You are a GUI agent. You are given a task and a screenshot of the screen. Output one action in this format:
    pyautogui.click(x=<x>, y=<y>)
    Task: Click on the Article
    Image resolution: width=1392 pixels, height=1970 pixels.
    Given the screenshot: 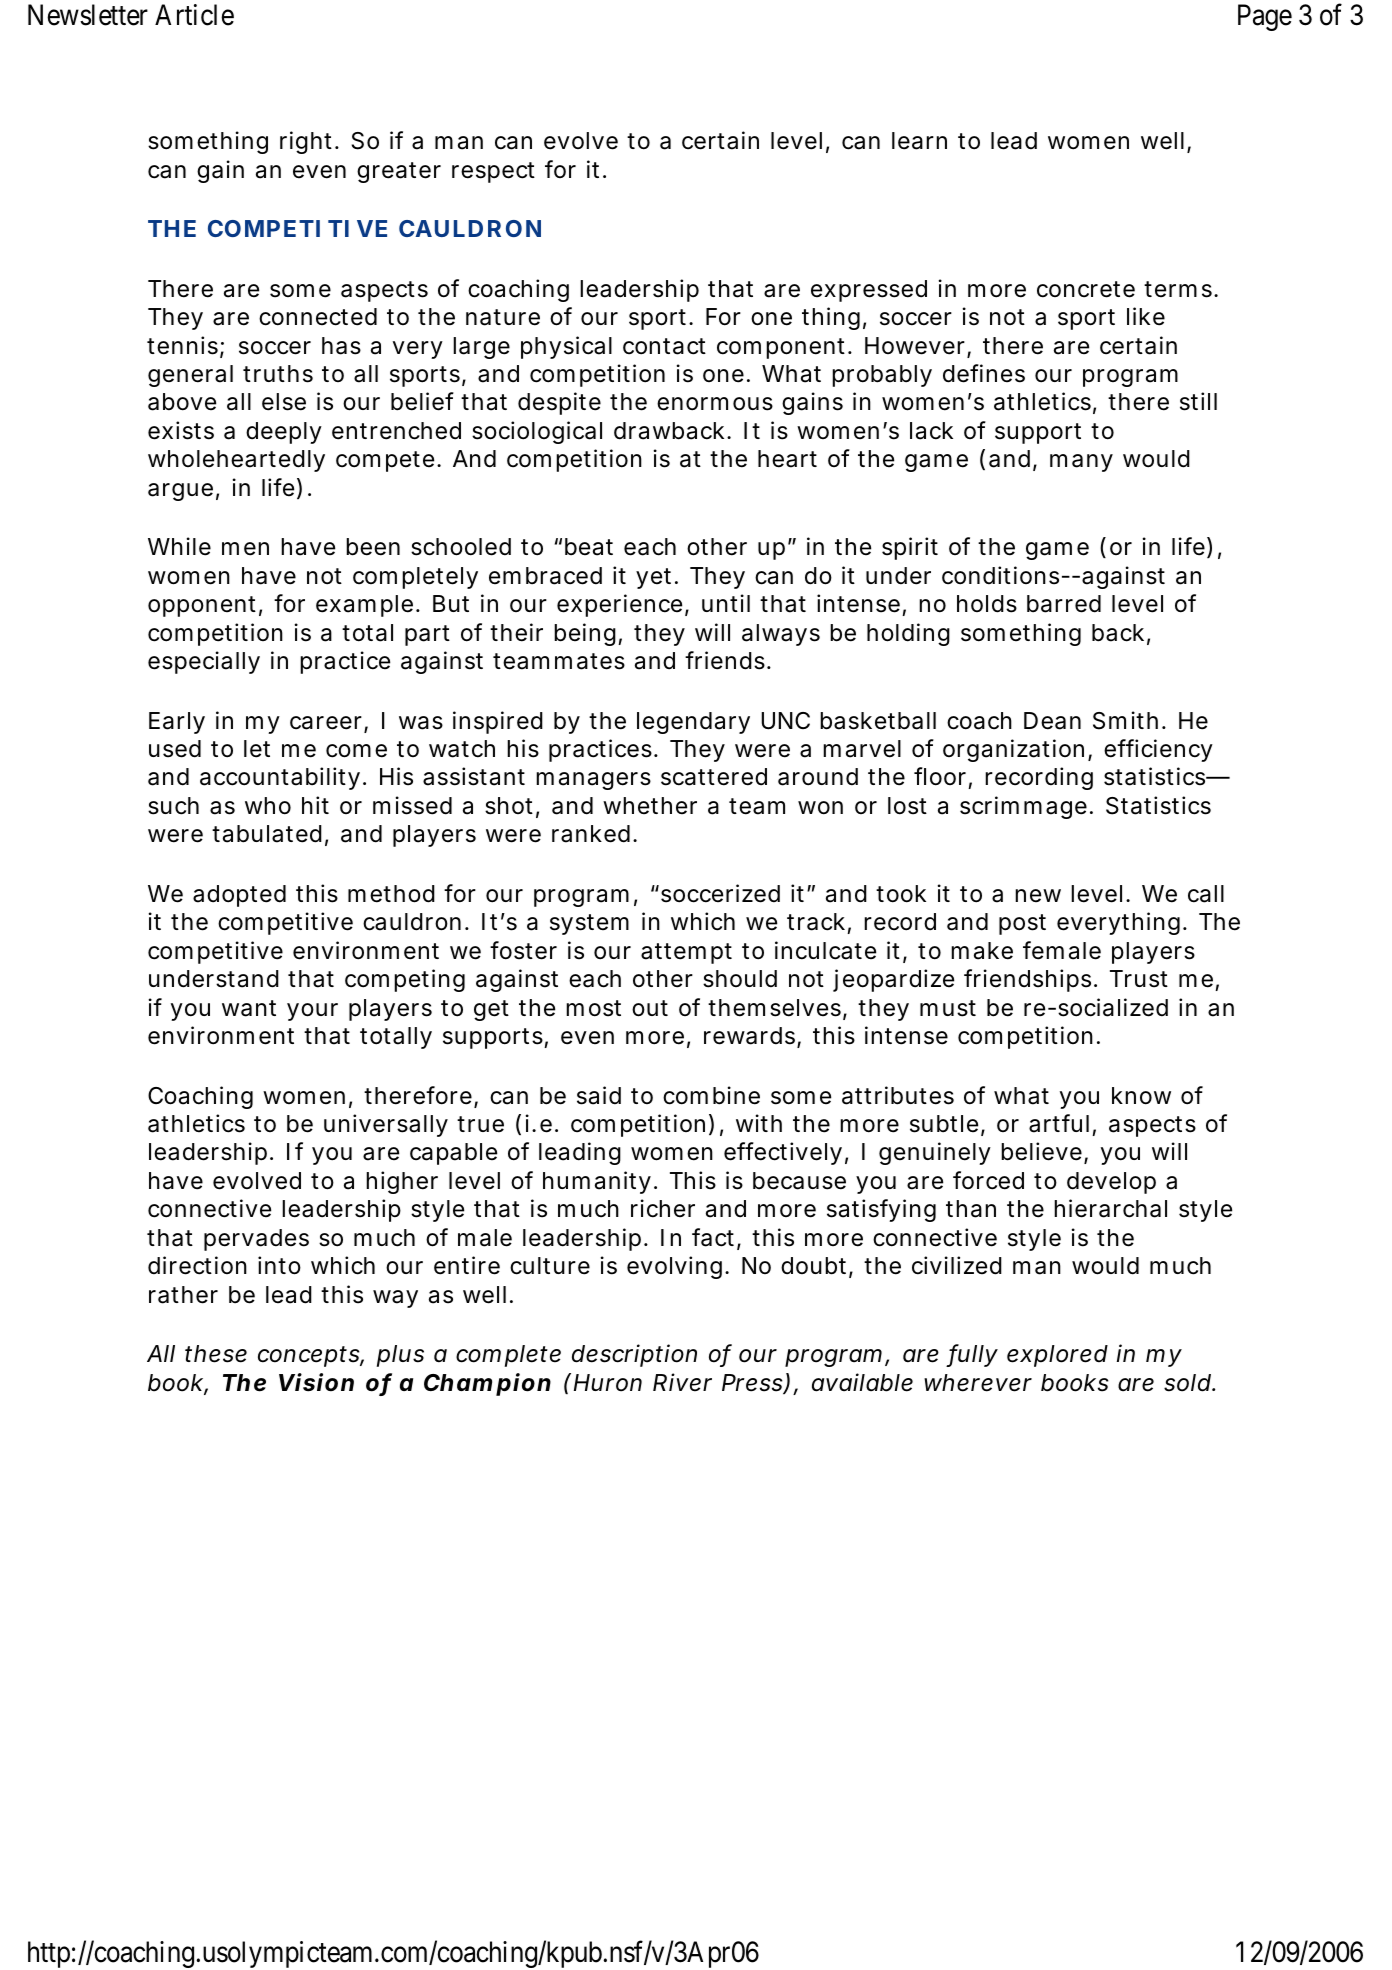 What is the action you would take?
    pyautogui.click(x=194, y=15)
